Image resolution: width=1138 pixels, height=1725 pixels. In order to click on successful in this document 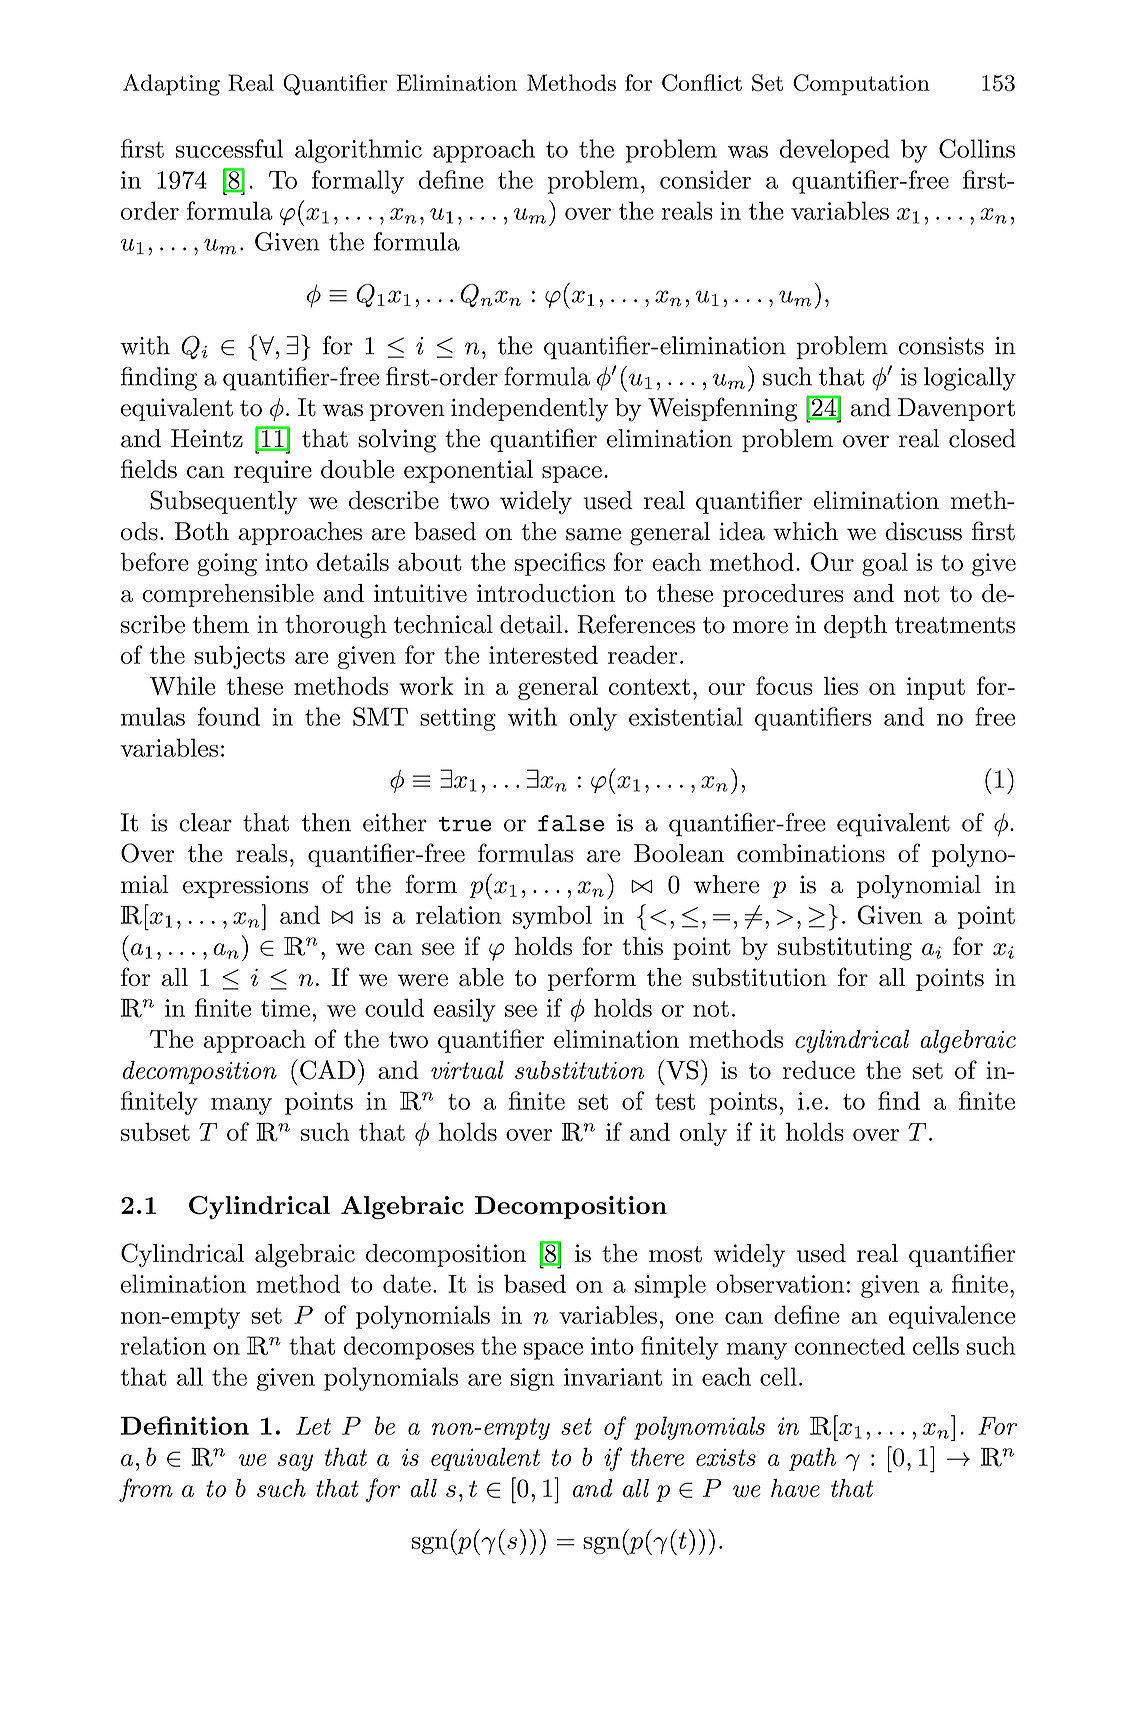, I will do `click(229, 148)`.
